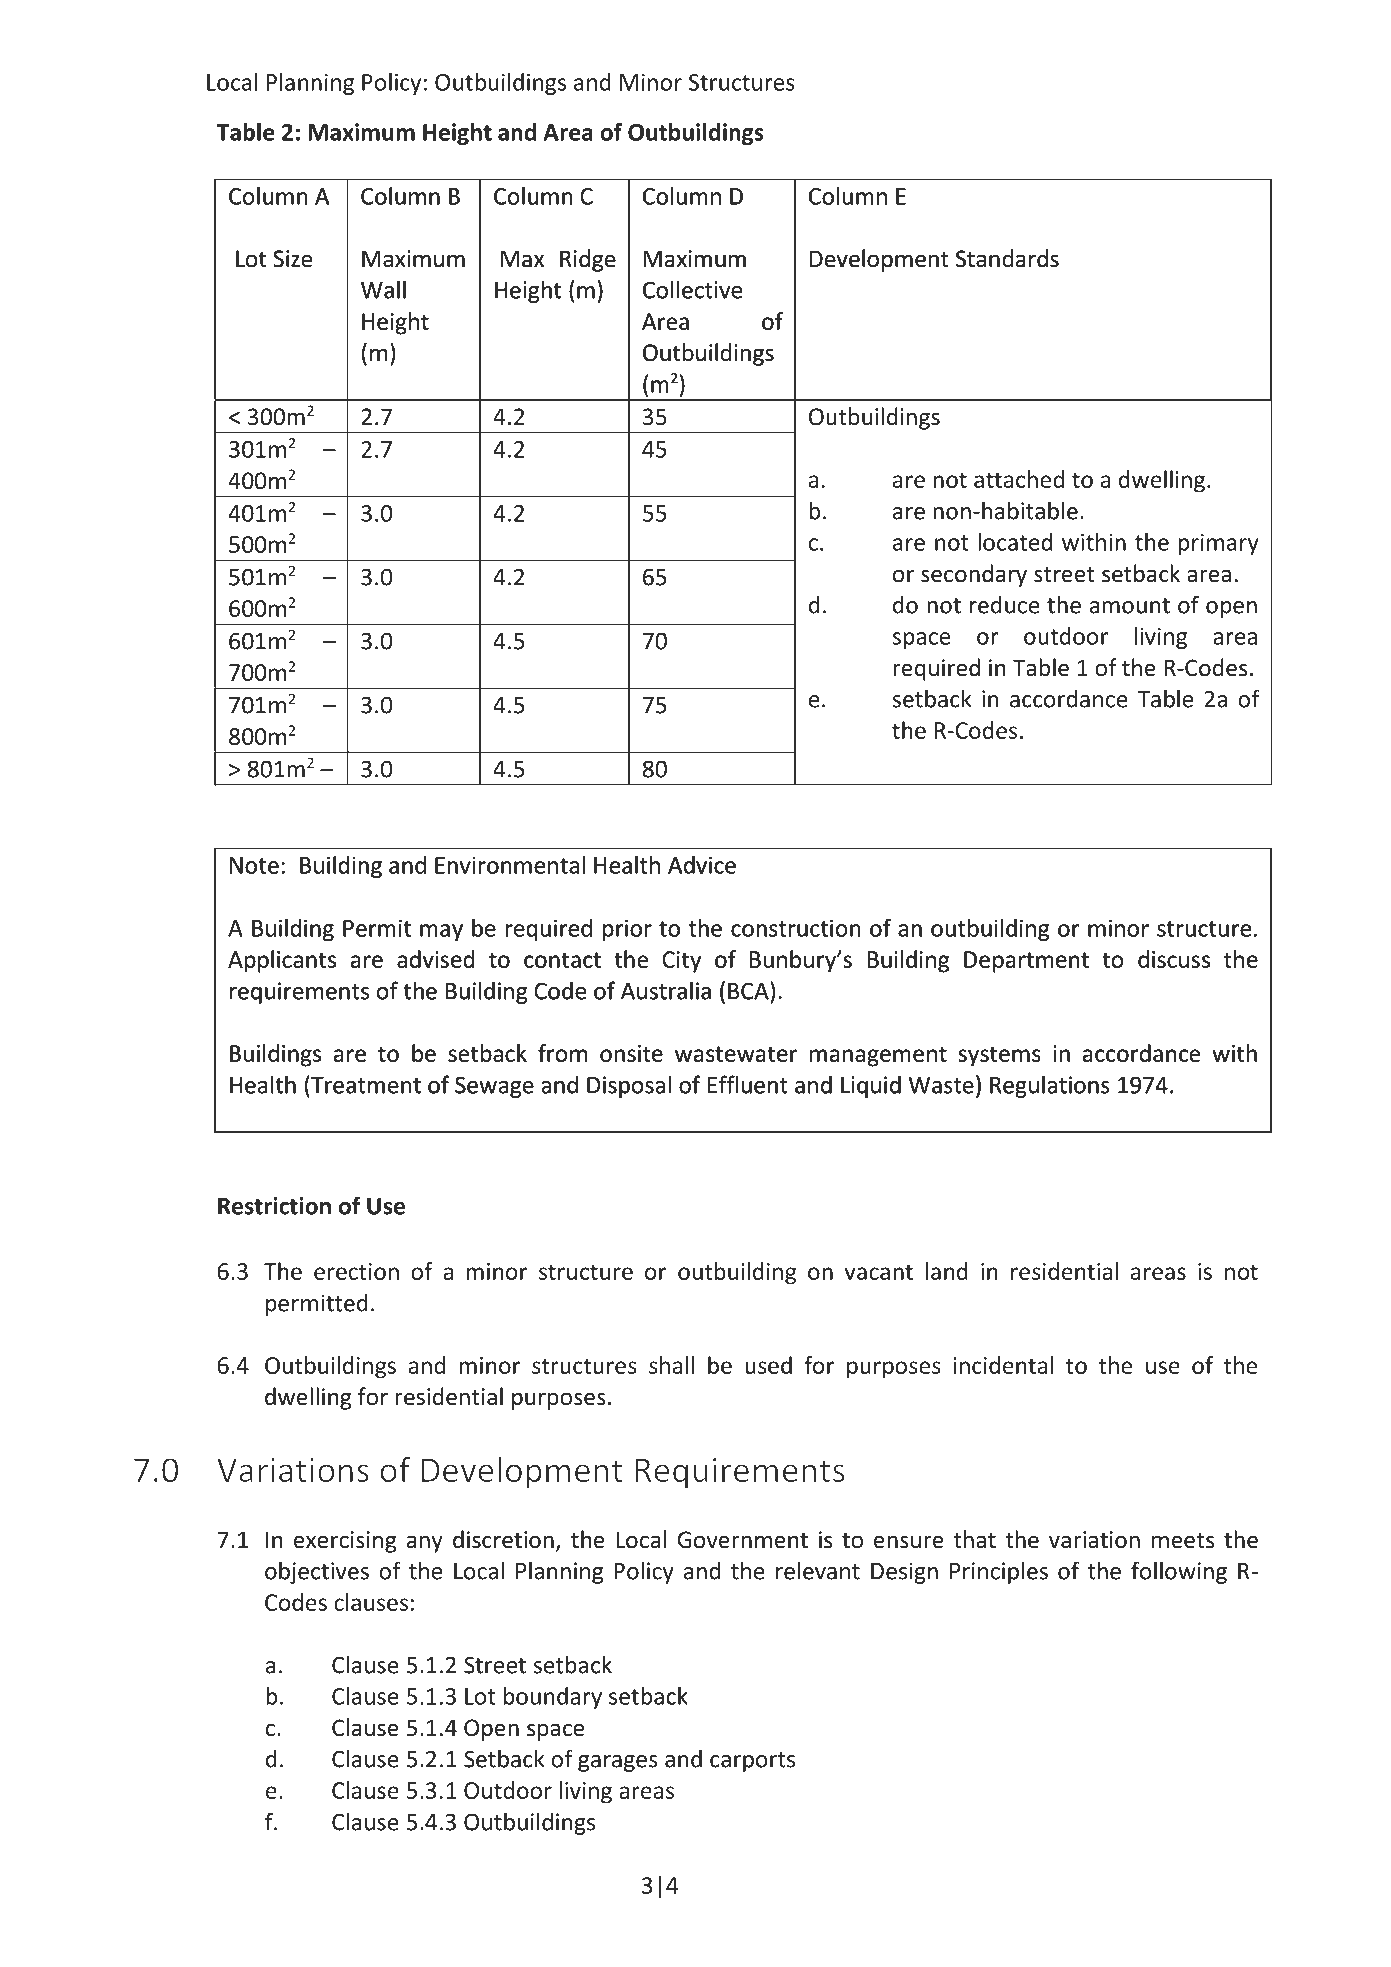 This image has height=1967, width=1391. I want to click on discuss, so click(1174, 959).
